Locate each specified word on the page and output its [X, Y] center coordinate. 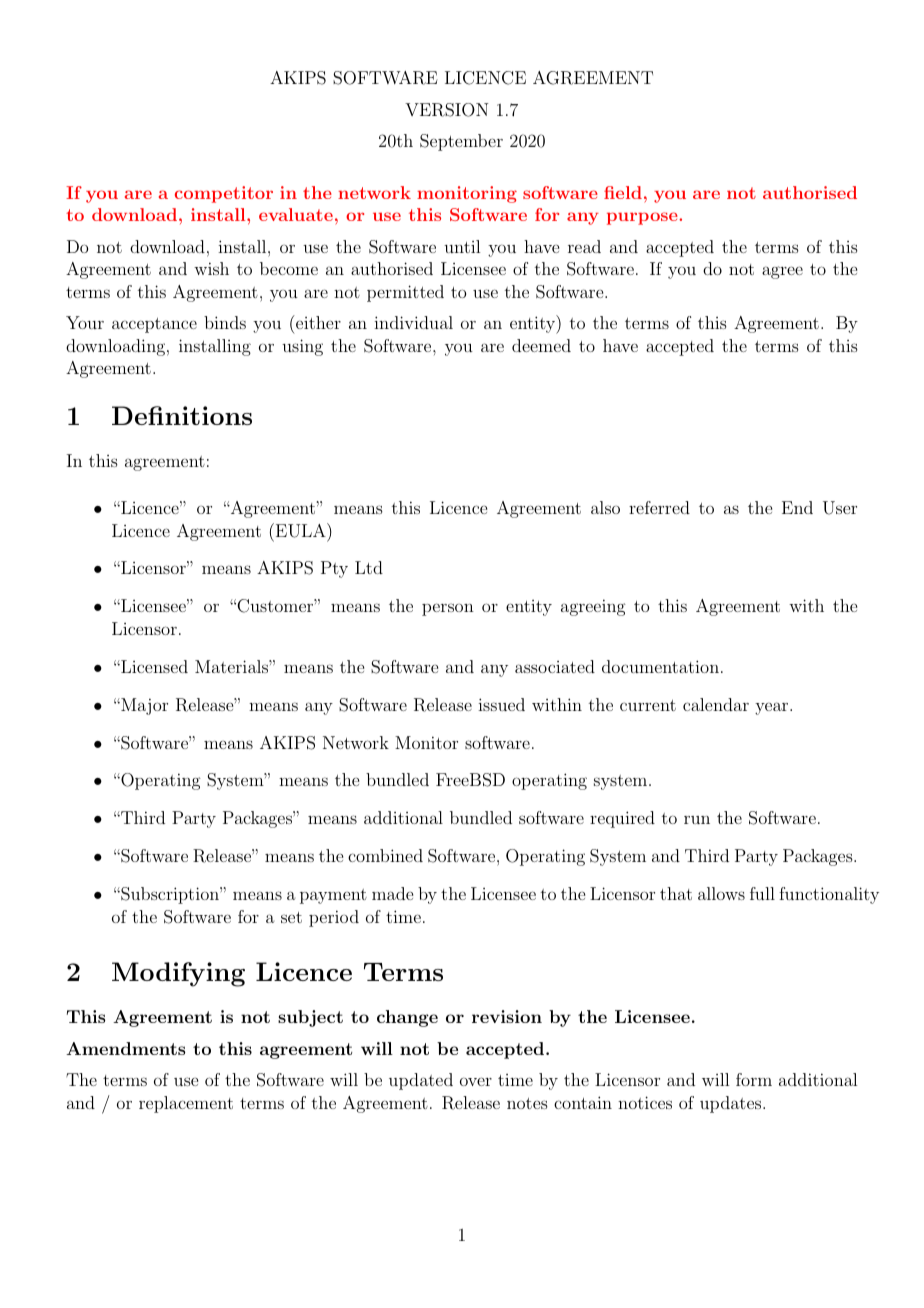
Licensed [153, 666]
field [623, 192]
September [461, 142]
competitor [224, 194]
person [448, 609]
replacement [186, 1104]
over [476, 1081]
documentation [660, 666]
